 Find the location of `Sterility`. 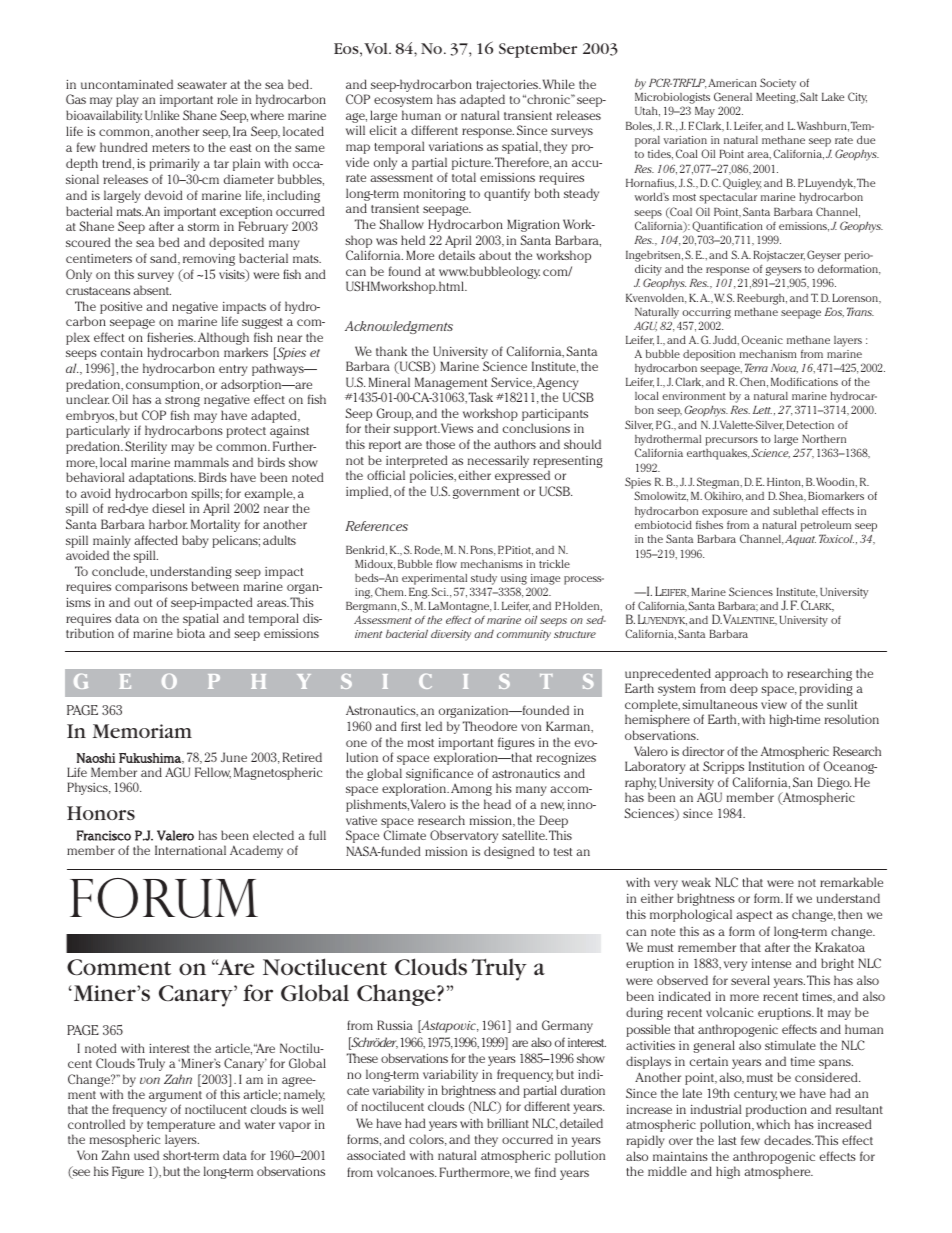

Sterility is located at coordinates (146, 447).
